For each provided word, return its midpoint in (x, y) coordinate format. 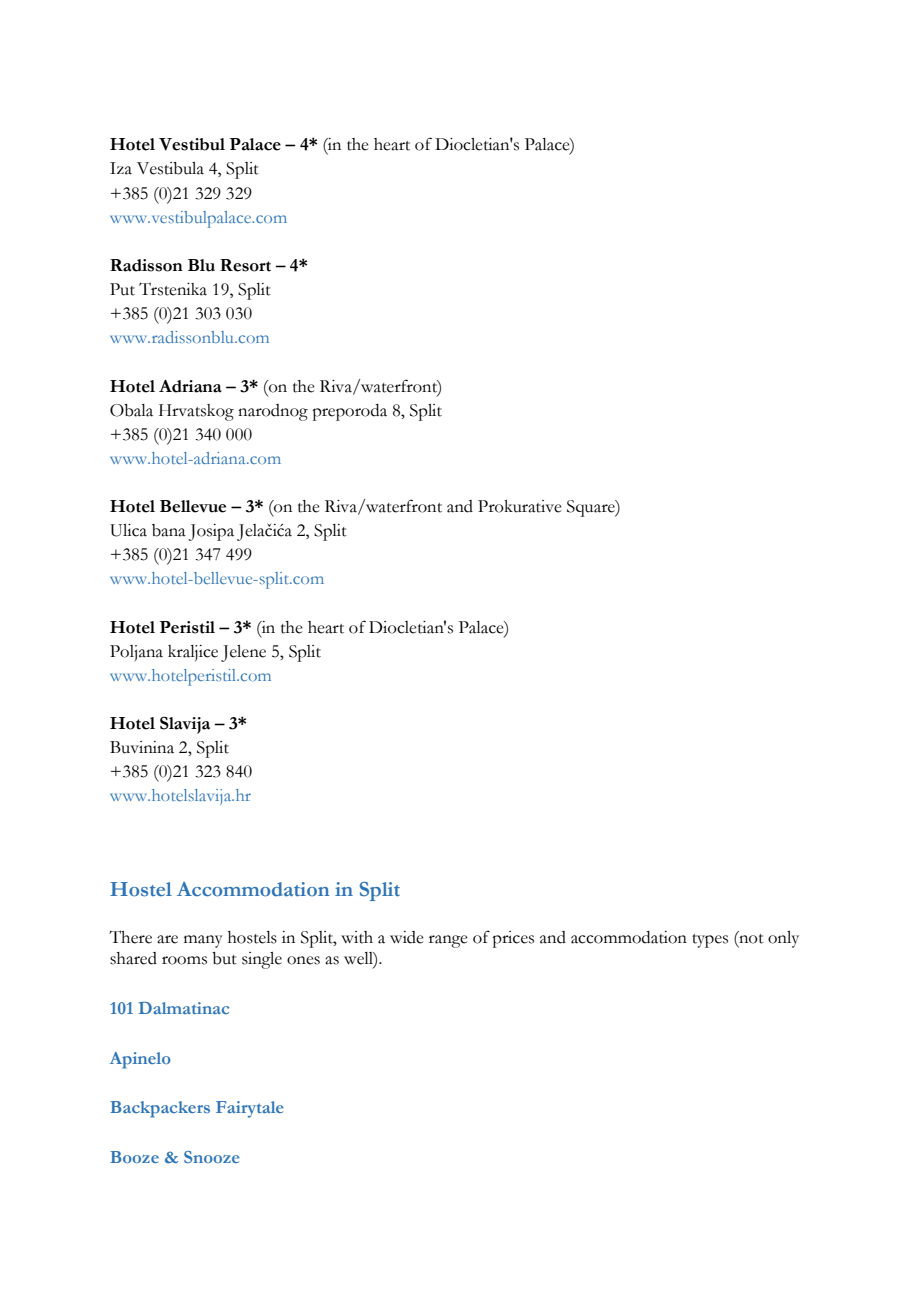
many (203, 941)
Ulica (128, 530)
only (783, 939)
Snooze (212, 1157)
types (710, 941)
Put (122, 289)
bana (169, 530)
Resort (245, 265)
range (448, 941)
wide (407, 937)
